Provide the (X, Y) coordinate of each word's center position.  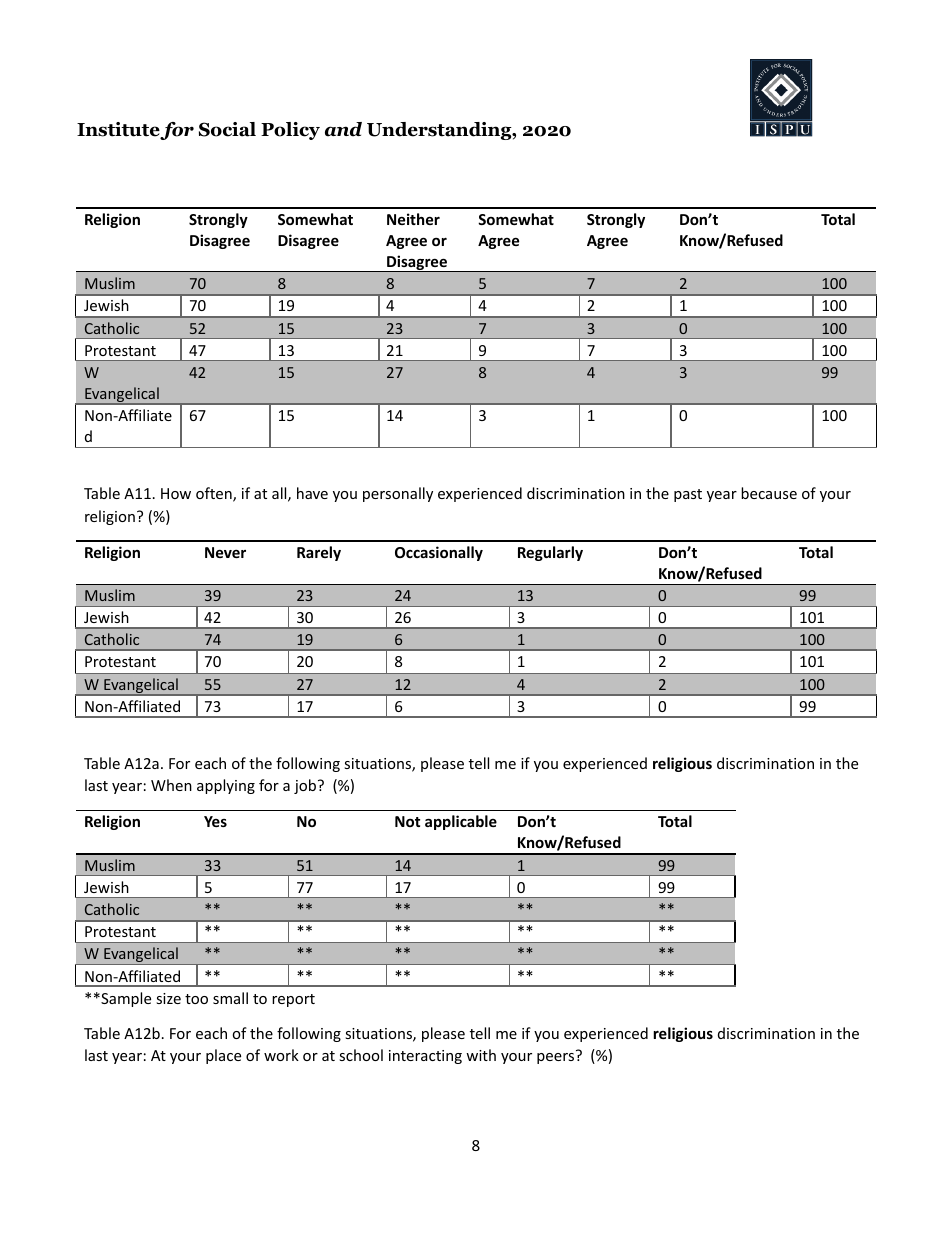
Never (225, 552)
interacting (425, 1057)
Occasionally (439, 553)
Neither (413, 219)
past (688, 495)
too (196, 999)
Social (227, 129)
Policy (290, 131)
